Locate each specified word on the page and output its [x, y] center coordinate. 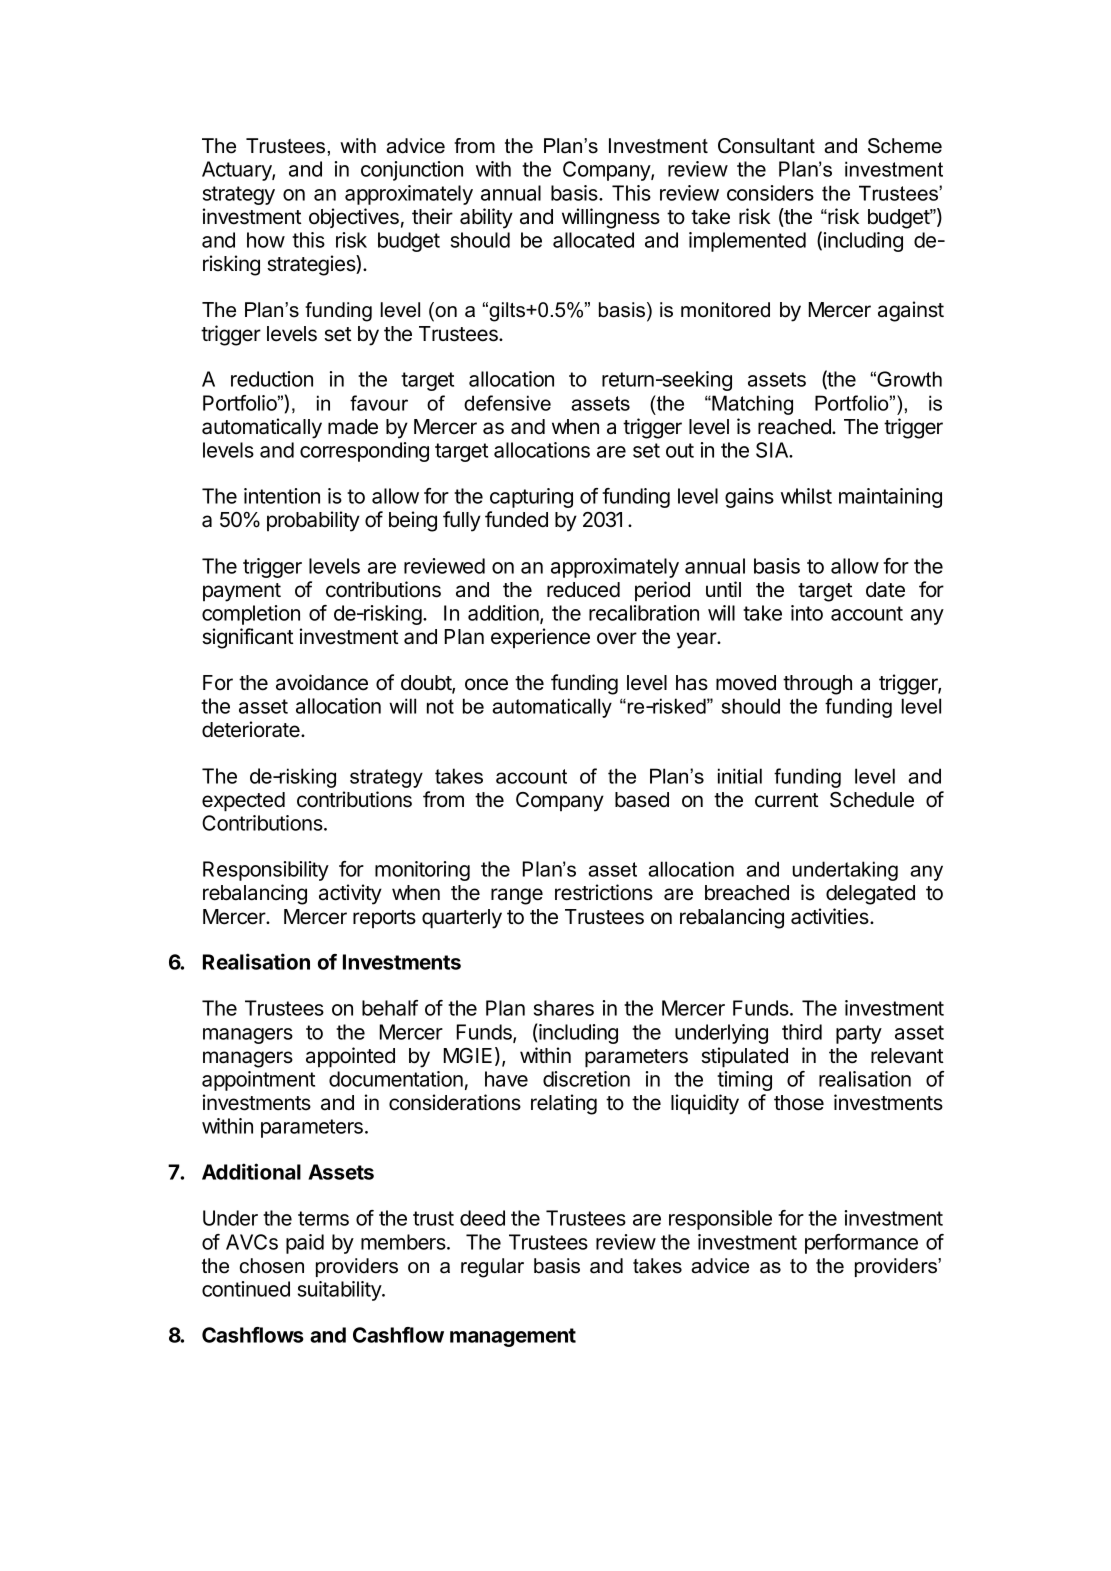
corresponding [364, 452]
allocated [593, 240]
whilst [806, 496]
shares [564, 1008]
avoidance [322, 682]
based [642, 800]
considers [770, 193]
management [513, 1337]
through [817, 685]
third [802, 1032]
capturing [531, 498]
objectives [354, 218]
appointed [350, 1057]
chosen [272, 1266]
